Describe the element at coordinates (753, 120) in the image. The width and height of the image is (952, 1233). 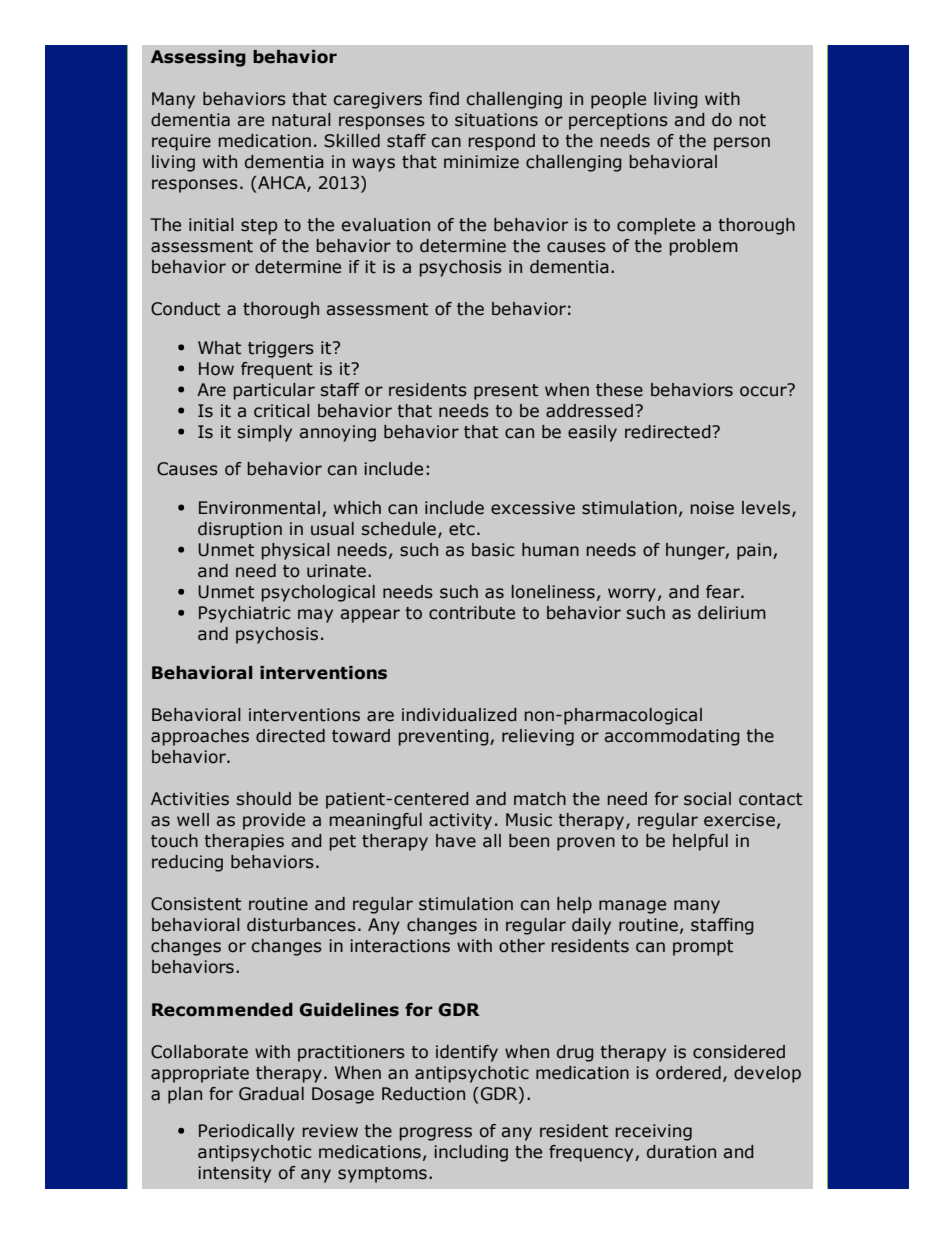
I see `not` at that location.
